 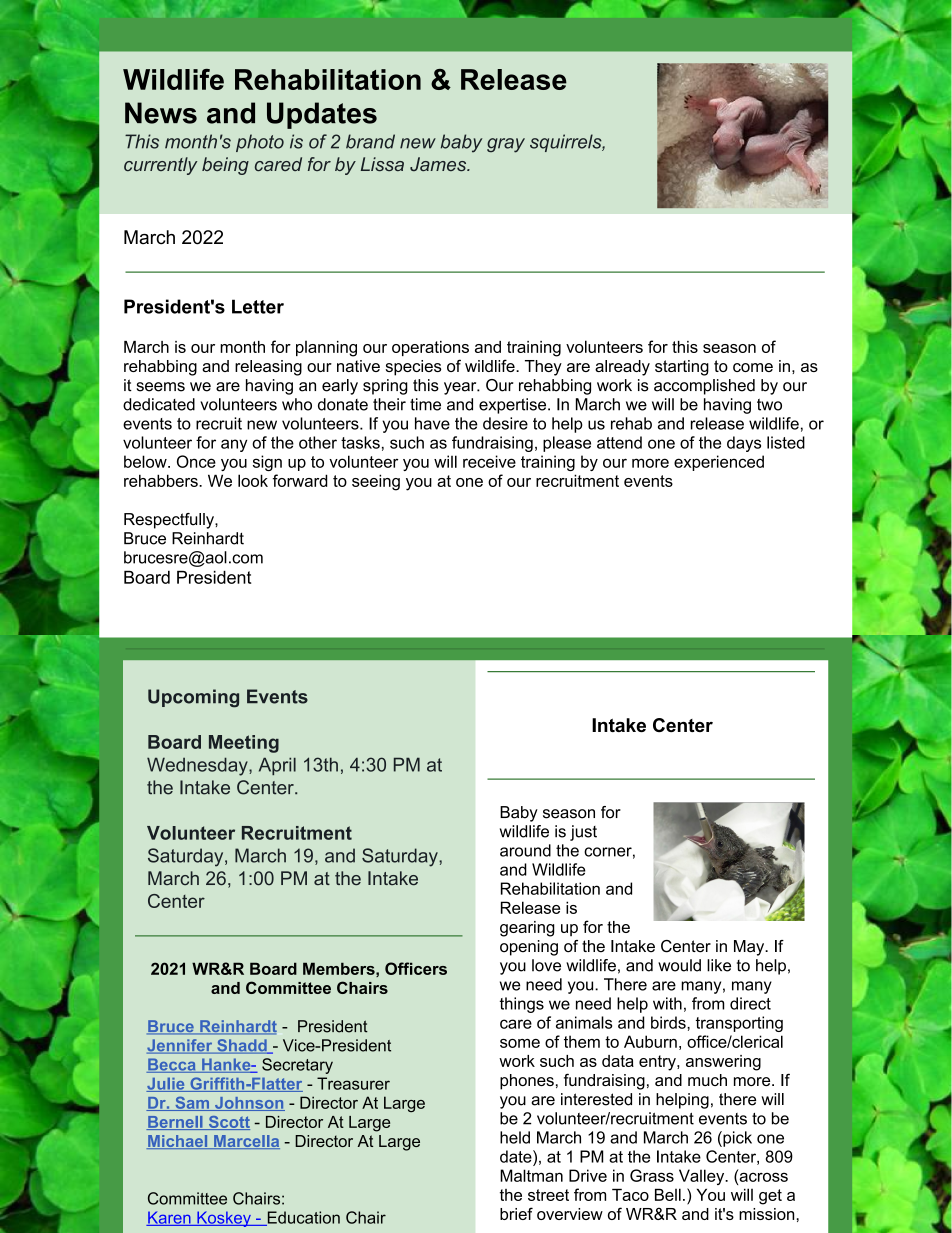 What do you see at coordinates (525, 850) in the screenshot?
I see `around` at bounding box center [525, 850].
